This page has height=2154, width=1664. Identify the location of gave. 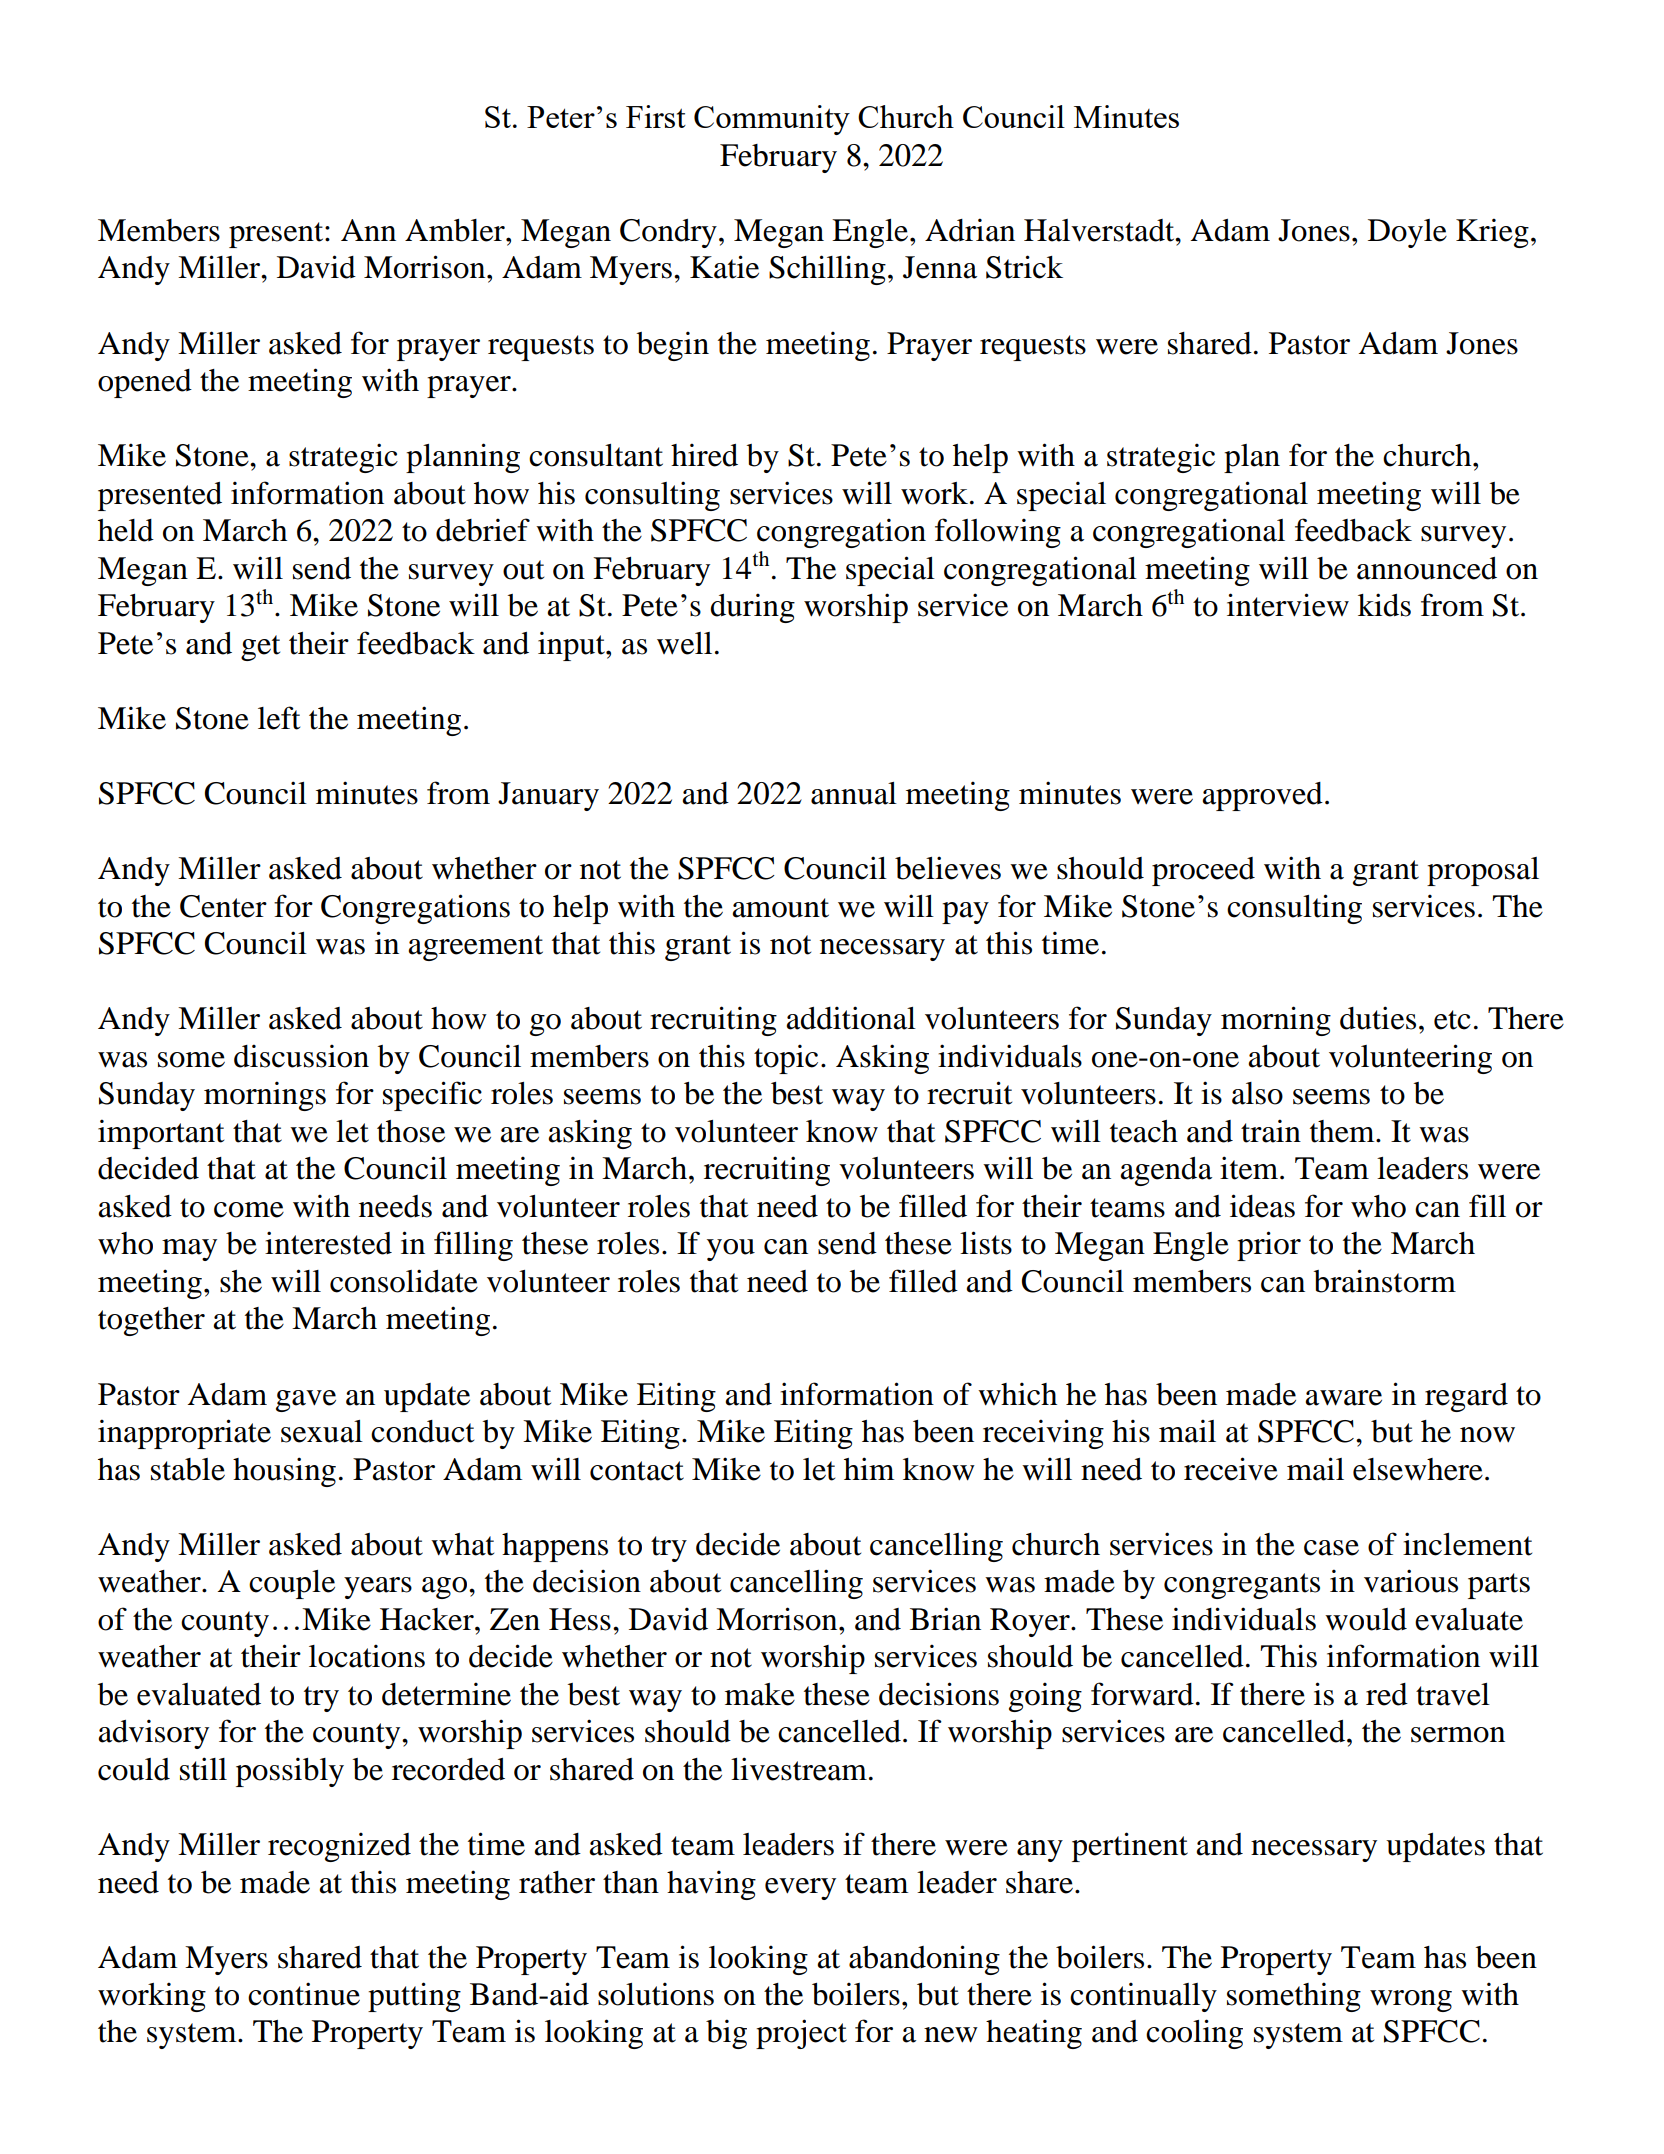
(306, 1401).
